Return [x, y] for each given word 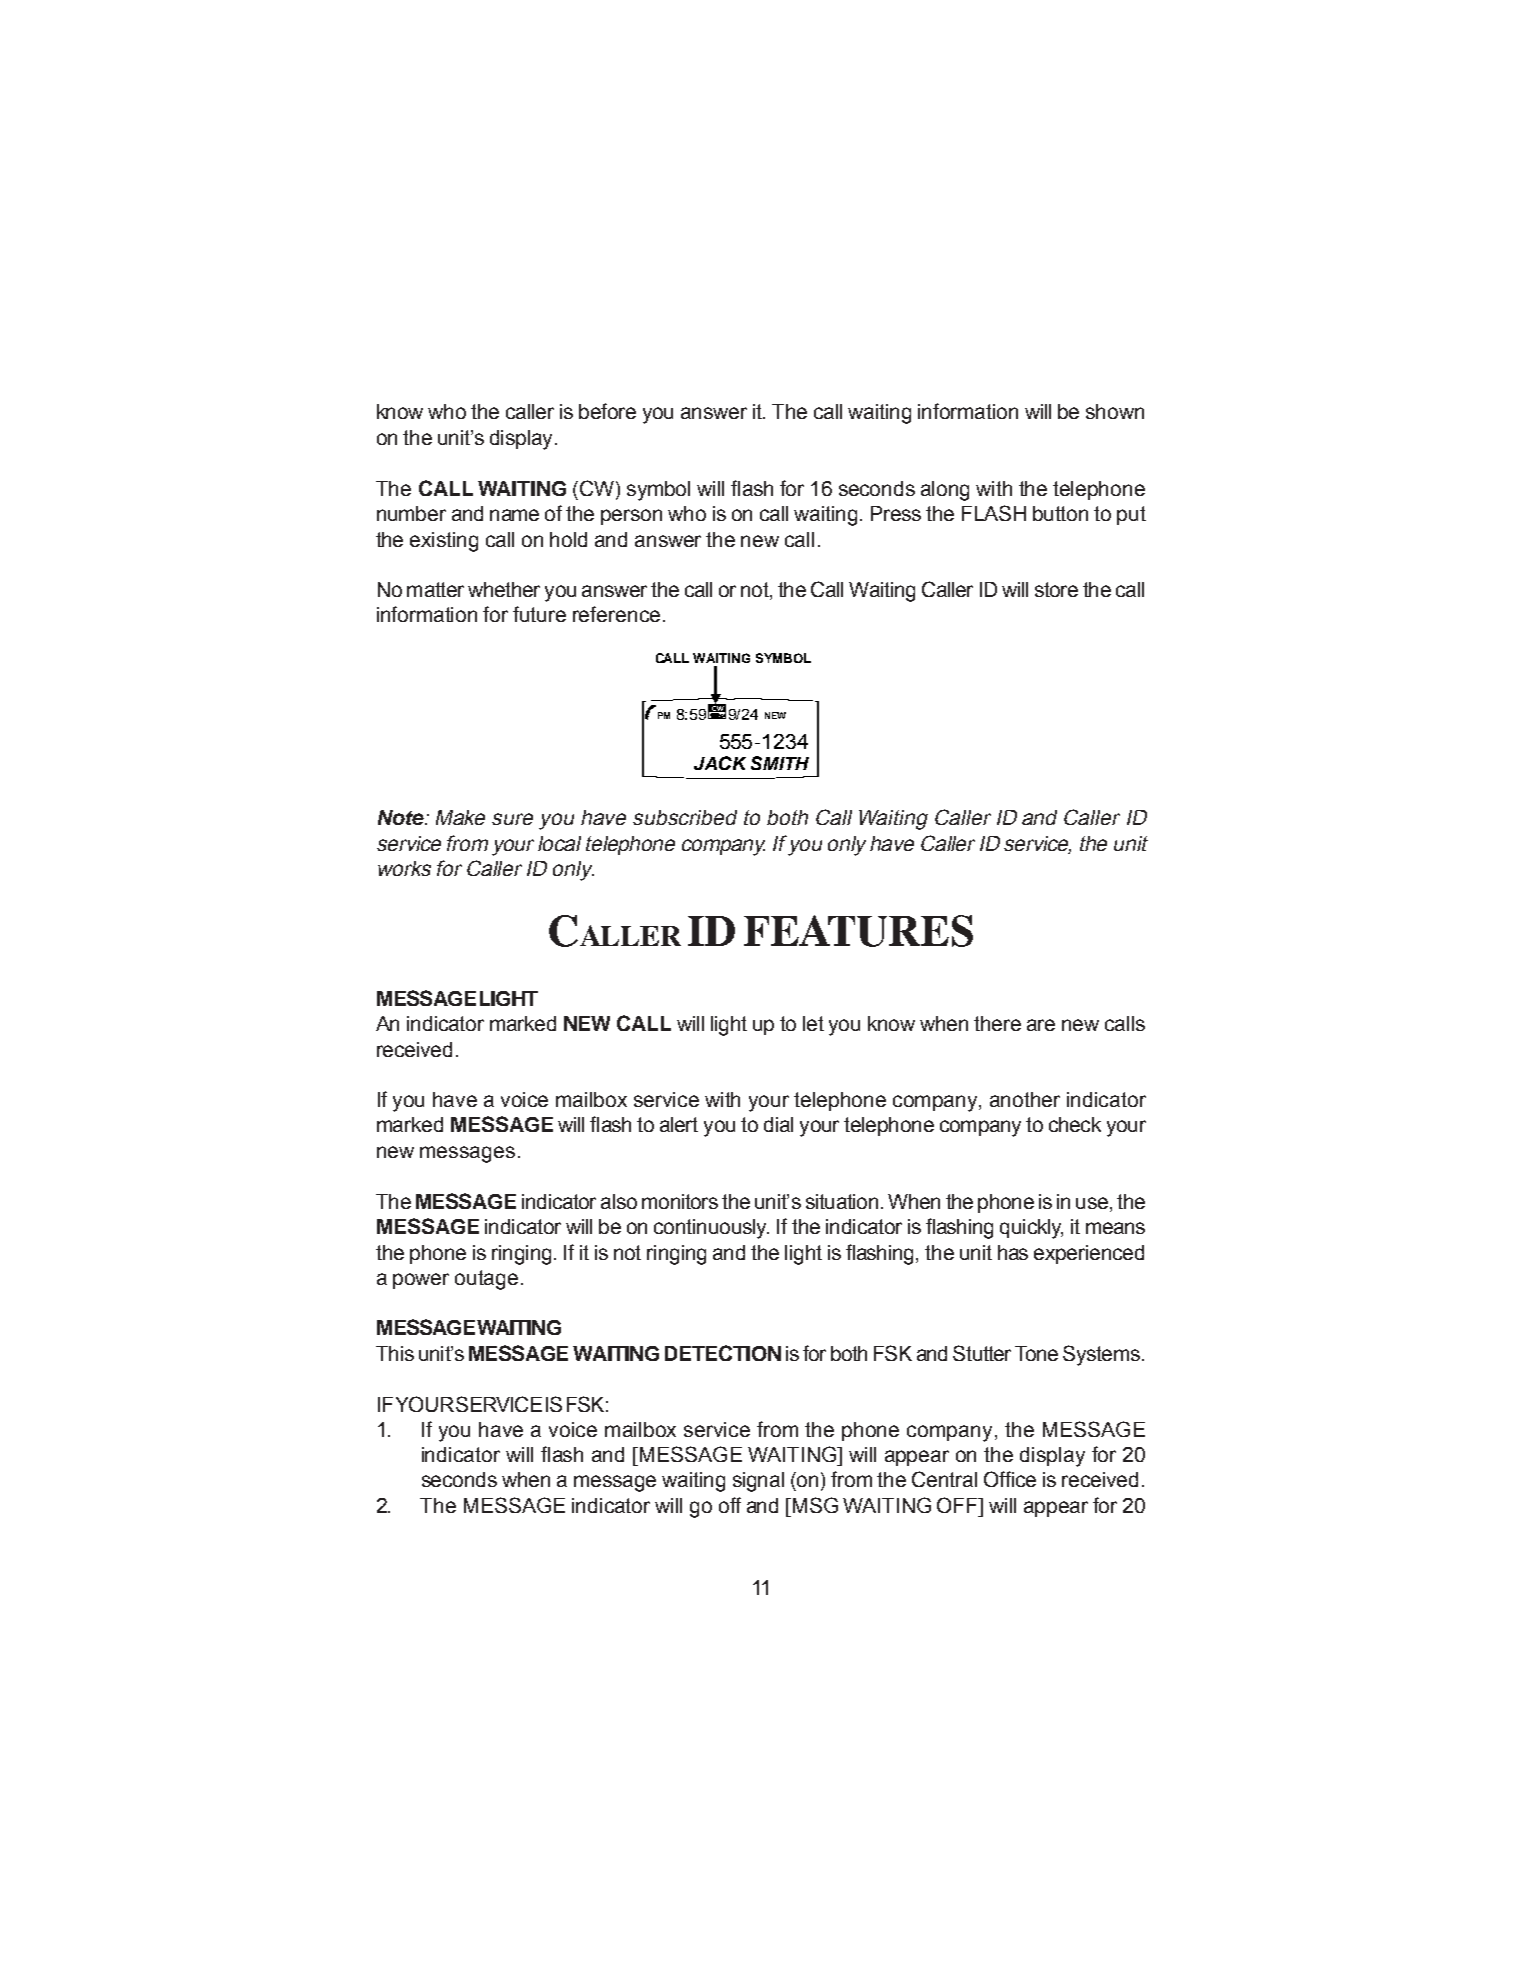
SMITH [780, 763]
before [607, 411]
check [1075, 1124]
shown [1115, 411]
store [1056, 589]
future [539, 614]
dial [778, 1124]
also [619, 1201]
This [395, 1353]
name [514, 515]
